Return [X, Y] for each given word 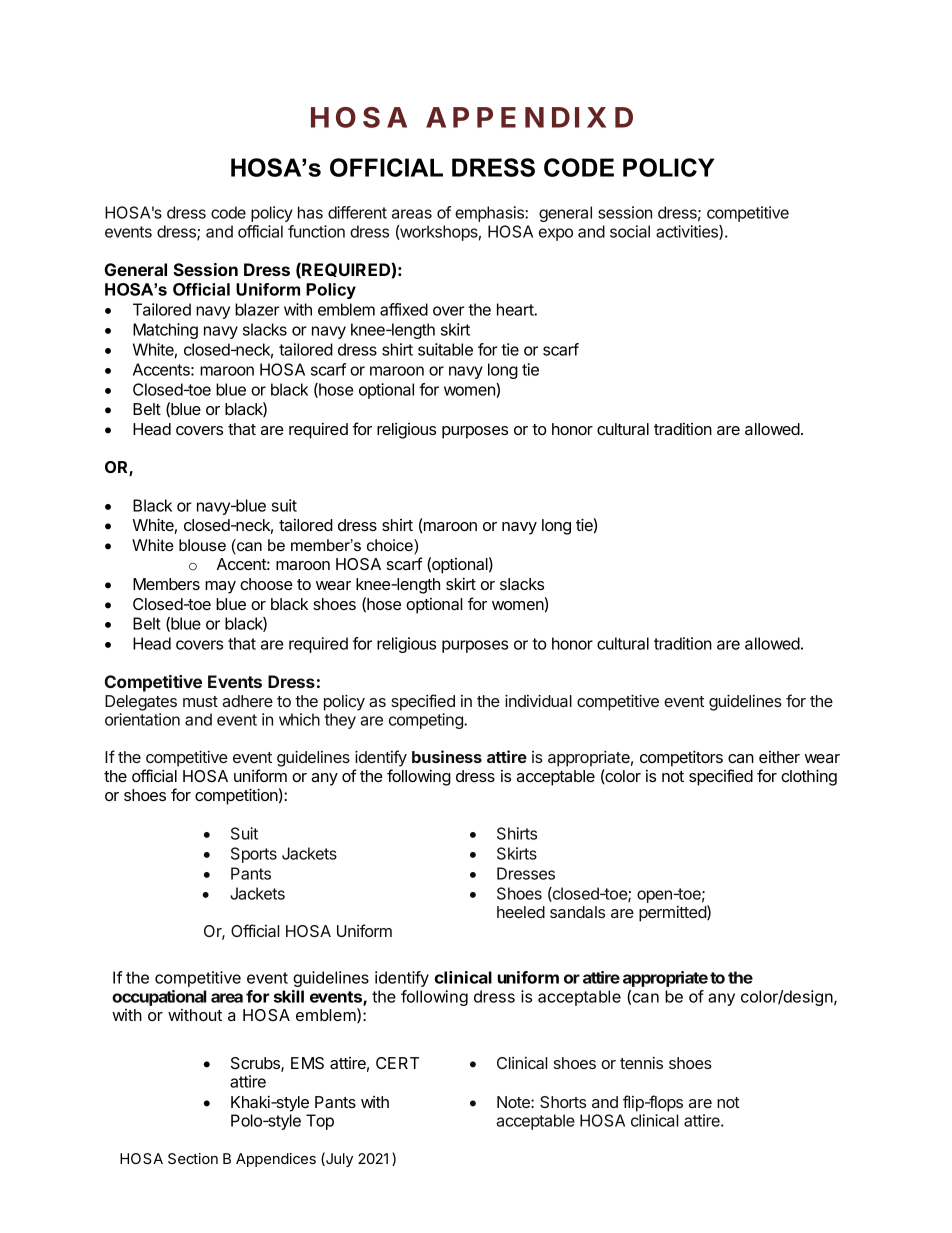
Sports [254, 855]
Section [193, 1158]
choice [391, 546]
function [316, 231]
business [447, 756]
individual [538, 700]
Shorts [563, 1102]
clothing [809, 777]
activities [688, 232]
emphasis [490, 214]
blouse [202, 545]
